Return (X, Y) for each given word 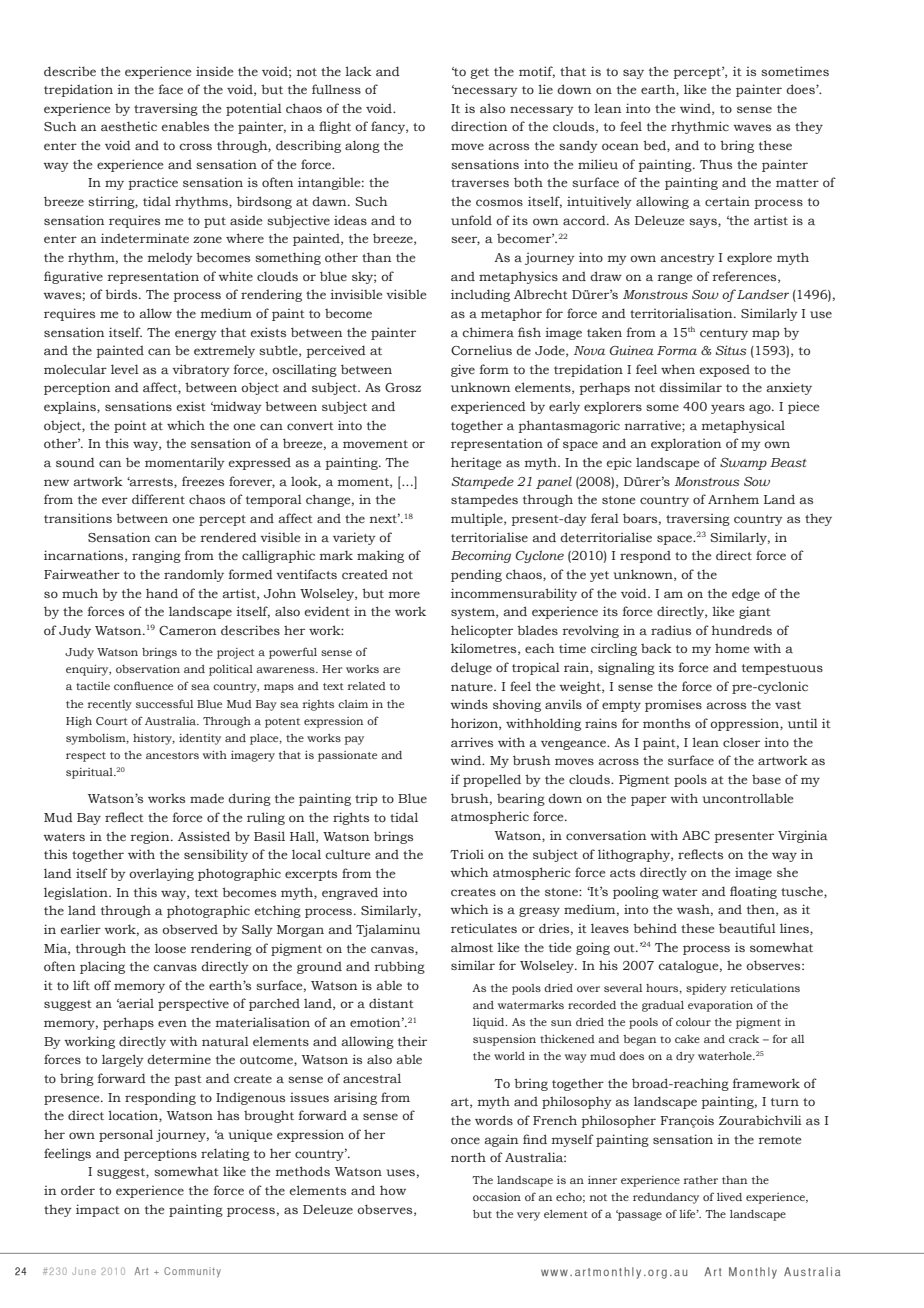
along (362, 146)
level (125, 369)
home (732, 648)
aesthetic (129, 126)
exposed (725, 370)
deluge (471, 668)
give (463, 370)
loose (170, 948)
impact (98, 1210)
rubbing (400, 967)
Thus (716, 164)
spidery (706, 989)
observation (148, 669)
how (393, 1190)
